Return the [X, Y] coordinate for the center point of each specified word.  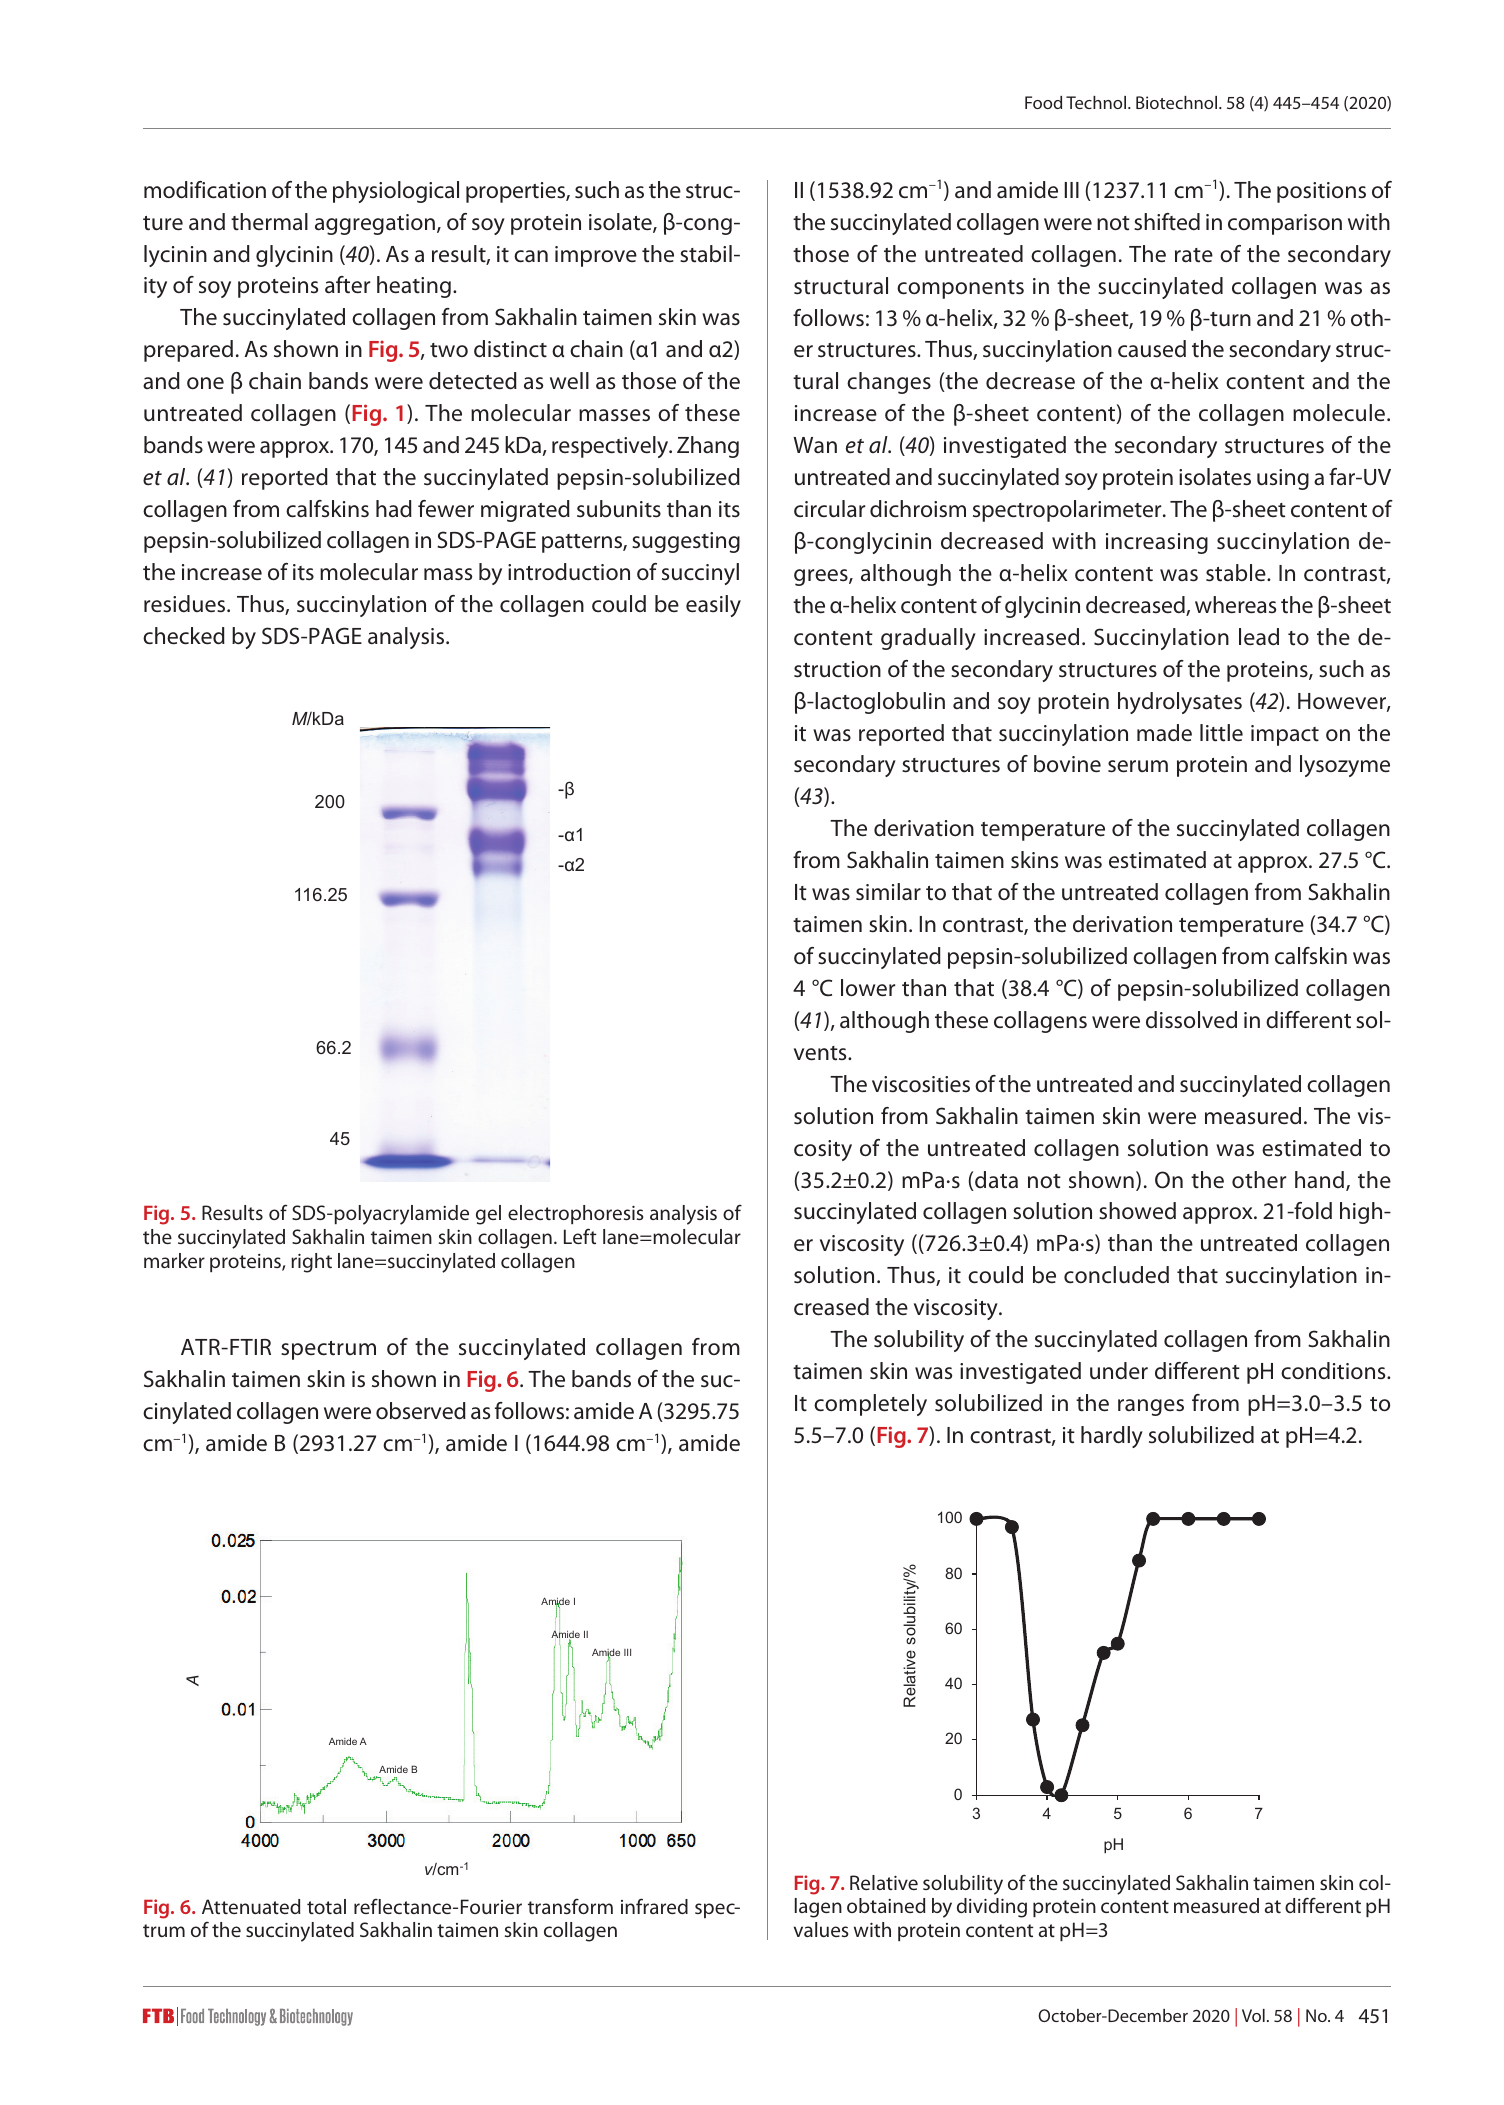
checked [184, 636]
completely [870, 1405]
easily [713, 606]
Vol [1253, 2015]
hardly [1112, 1437]
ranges [1151, 1407]
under [1119, 1370]
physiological [396, 192]
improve [596, 256]
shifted [1167, 222]
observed [421, 1411]
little [1221, 733]
